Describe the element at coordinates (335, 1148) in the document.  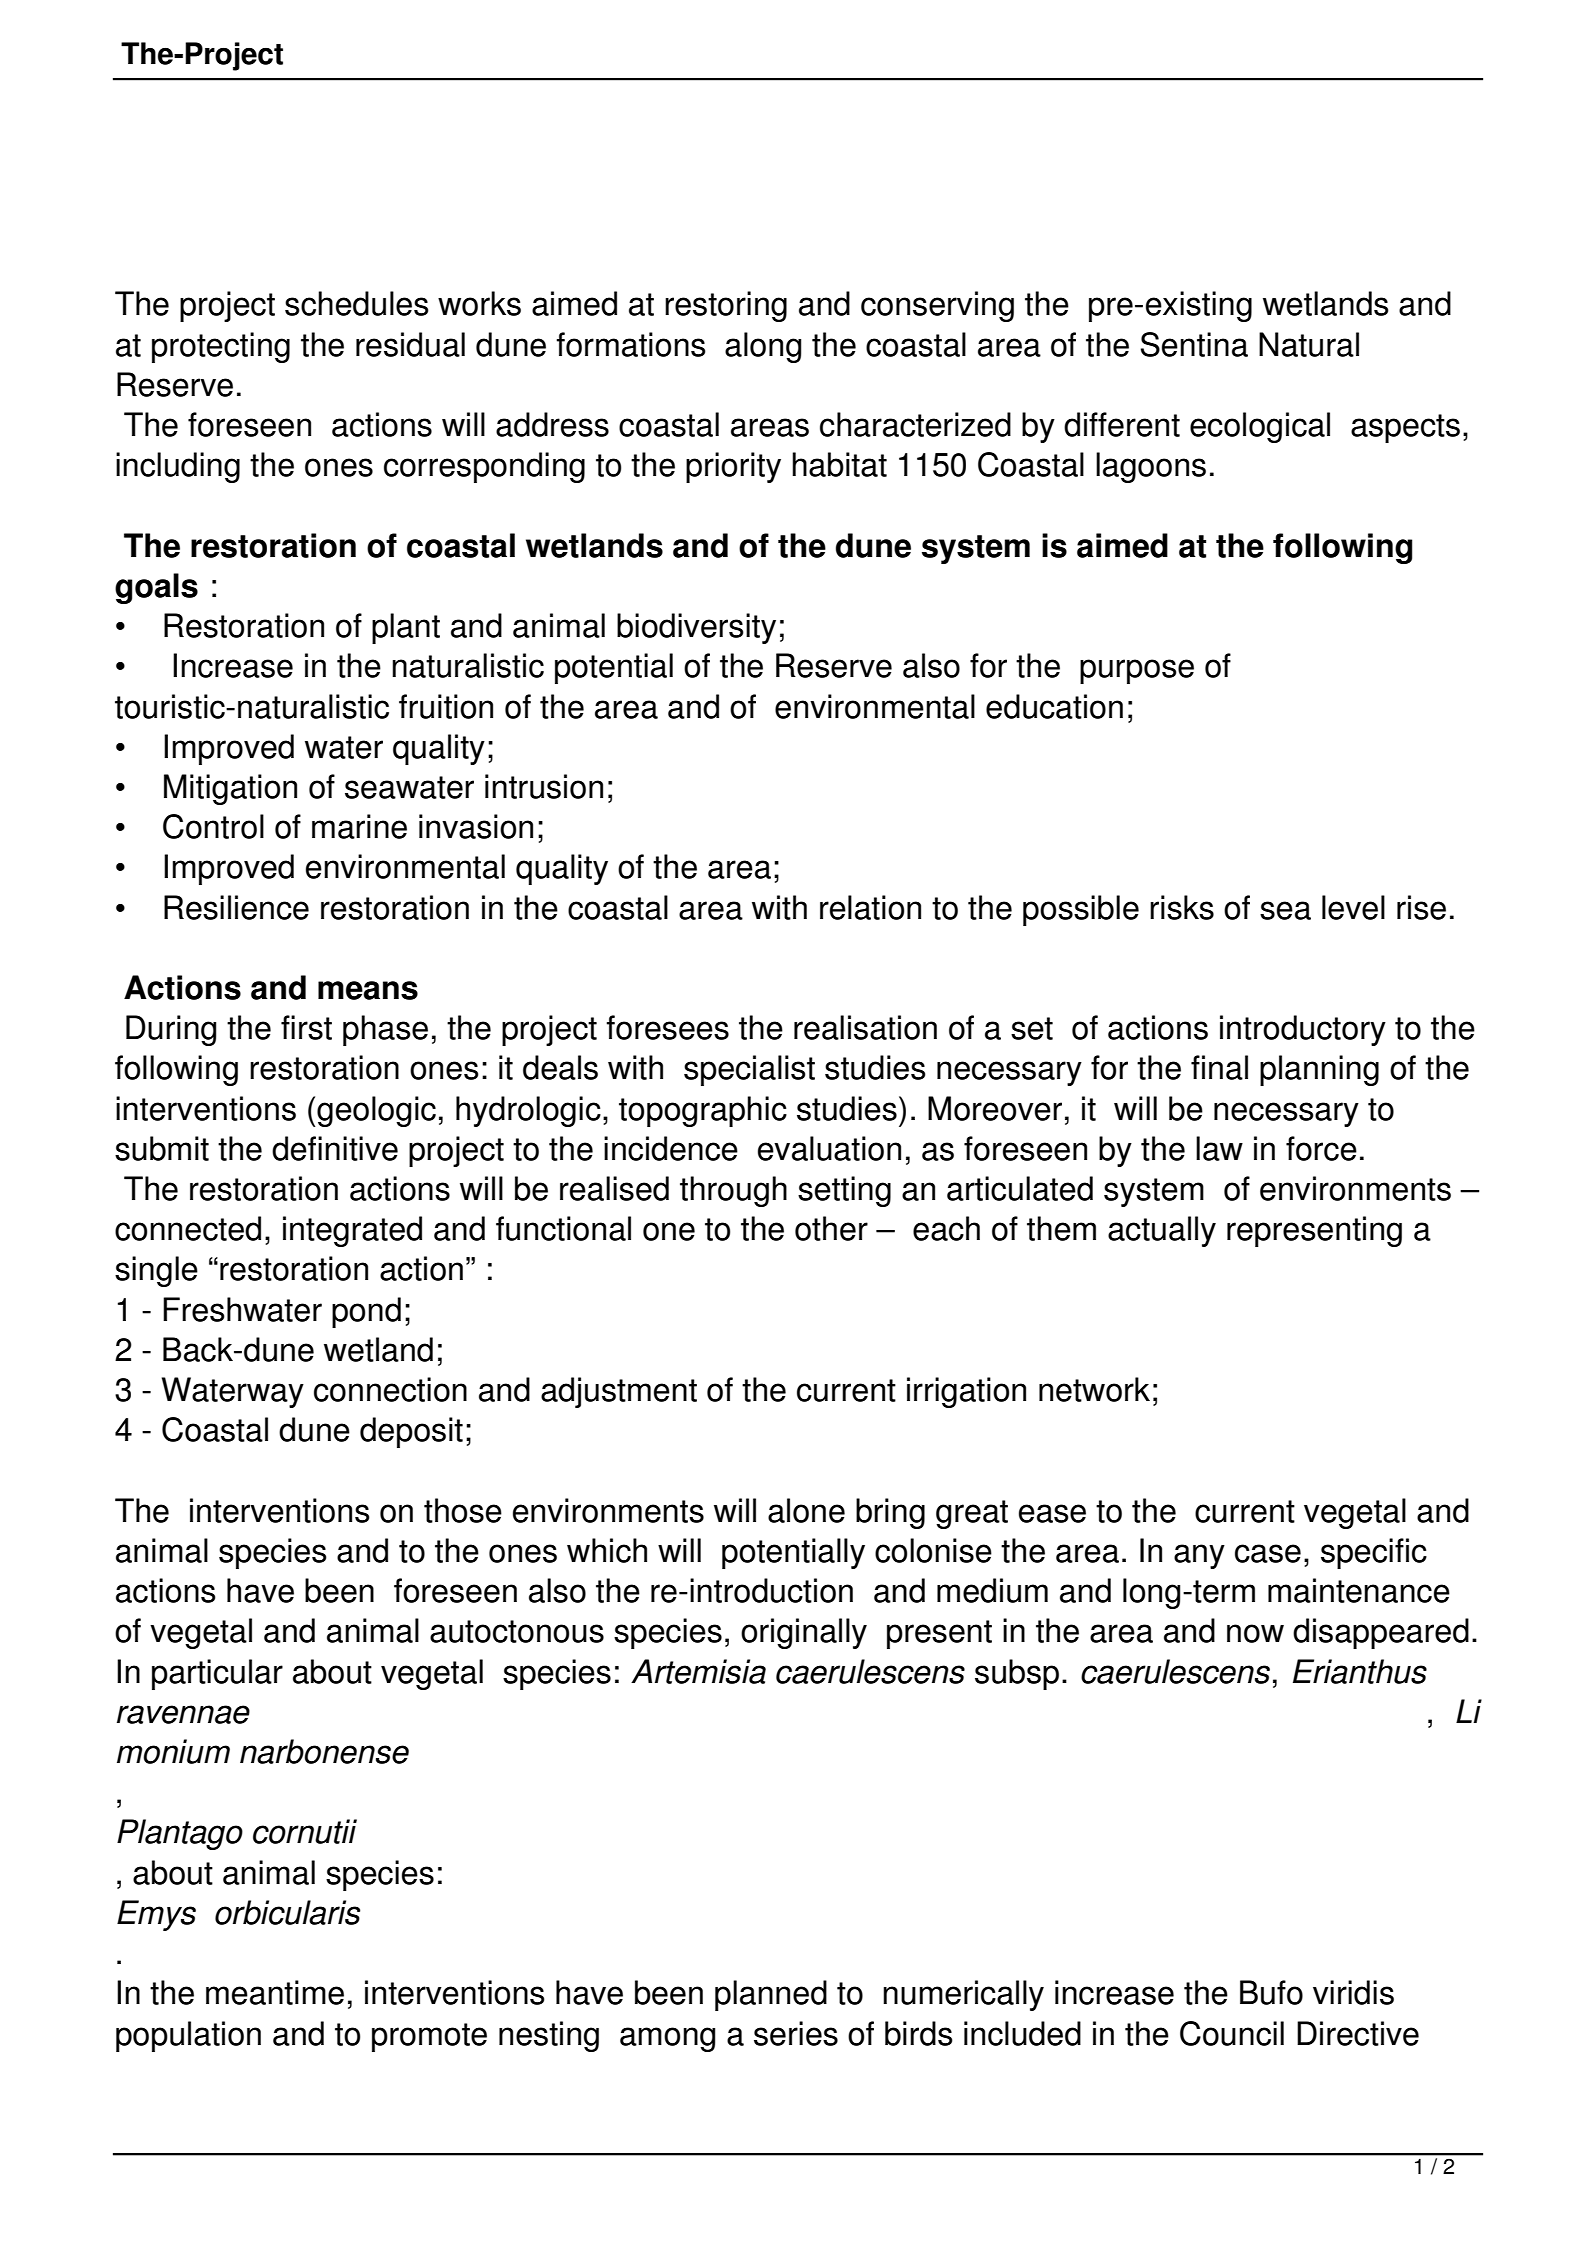
I see `definitive` at that location.
